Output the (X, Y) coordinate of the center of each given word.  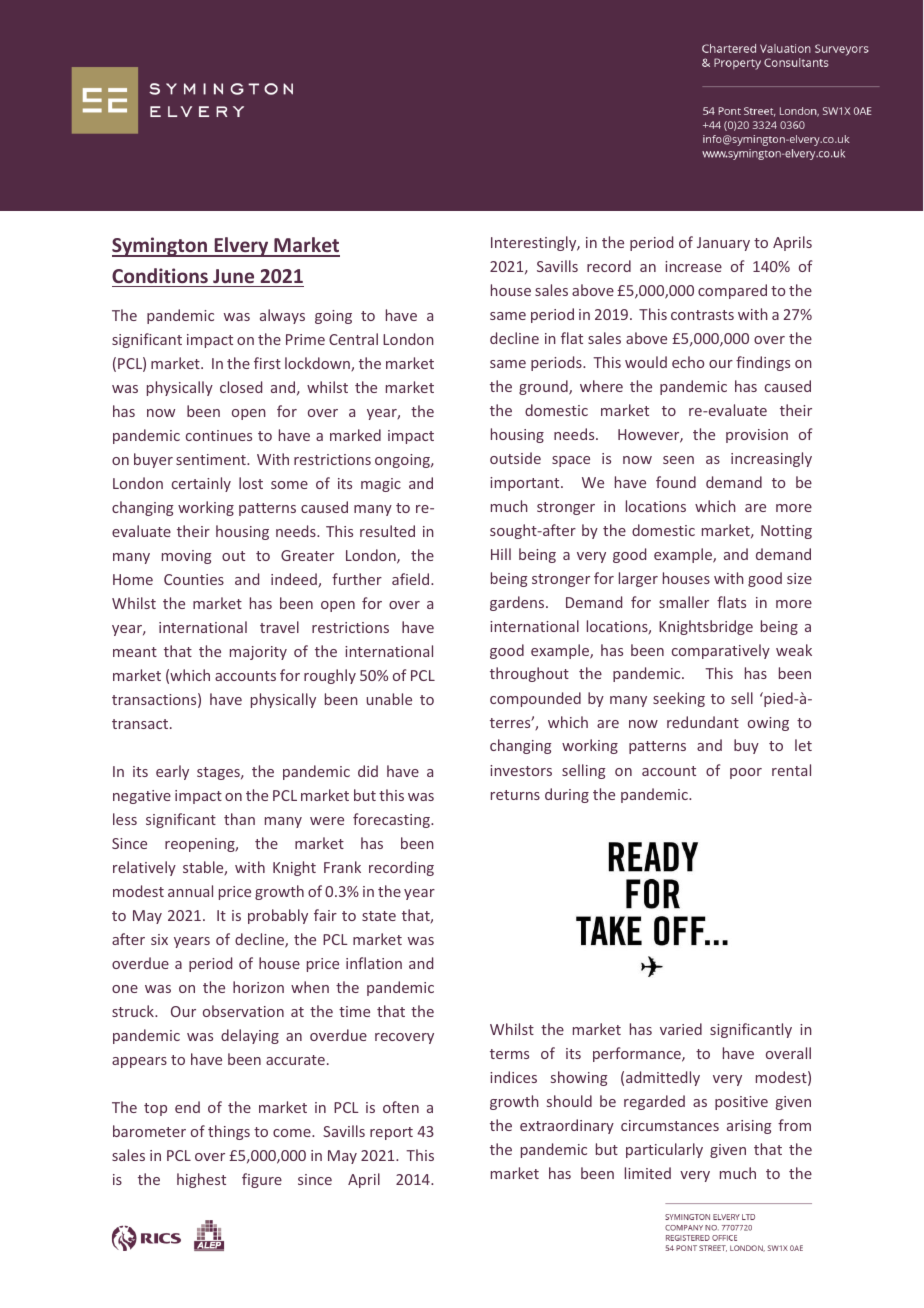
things (229, 1132)
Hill (501, 554)
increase (693, 266)
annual (190, 891)
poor (746, 773)
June (233, 276)
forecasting (392, 820)
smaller (684, 602)
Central (353, 339)
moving (187, 557)
